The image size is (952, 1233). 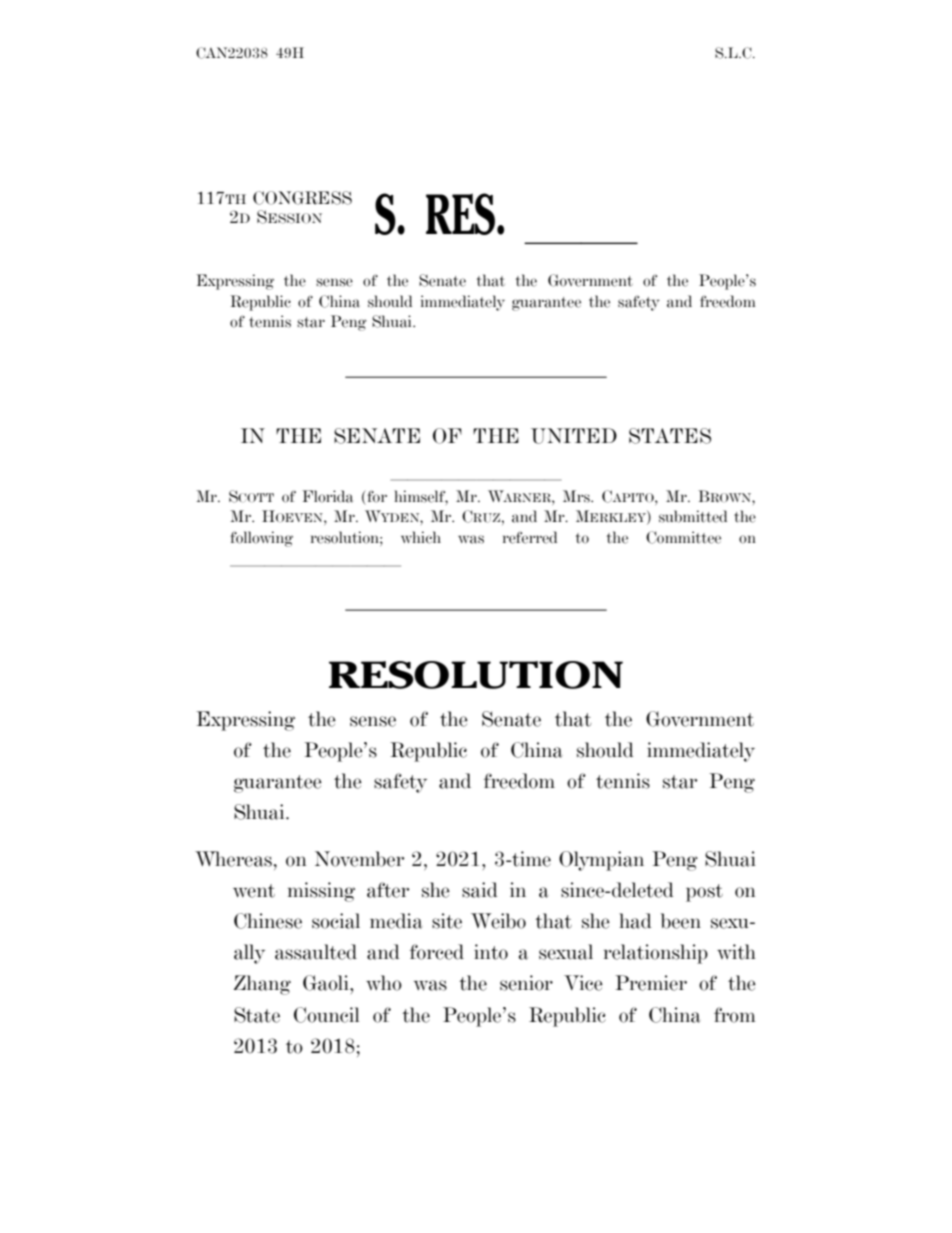 I want to click on himself, so click(x=421, y=497).
